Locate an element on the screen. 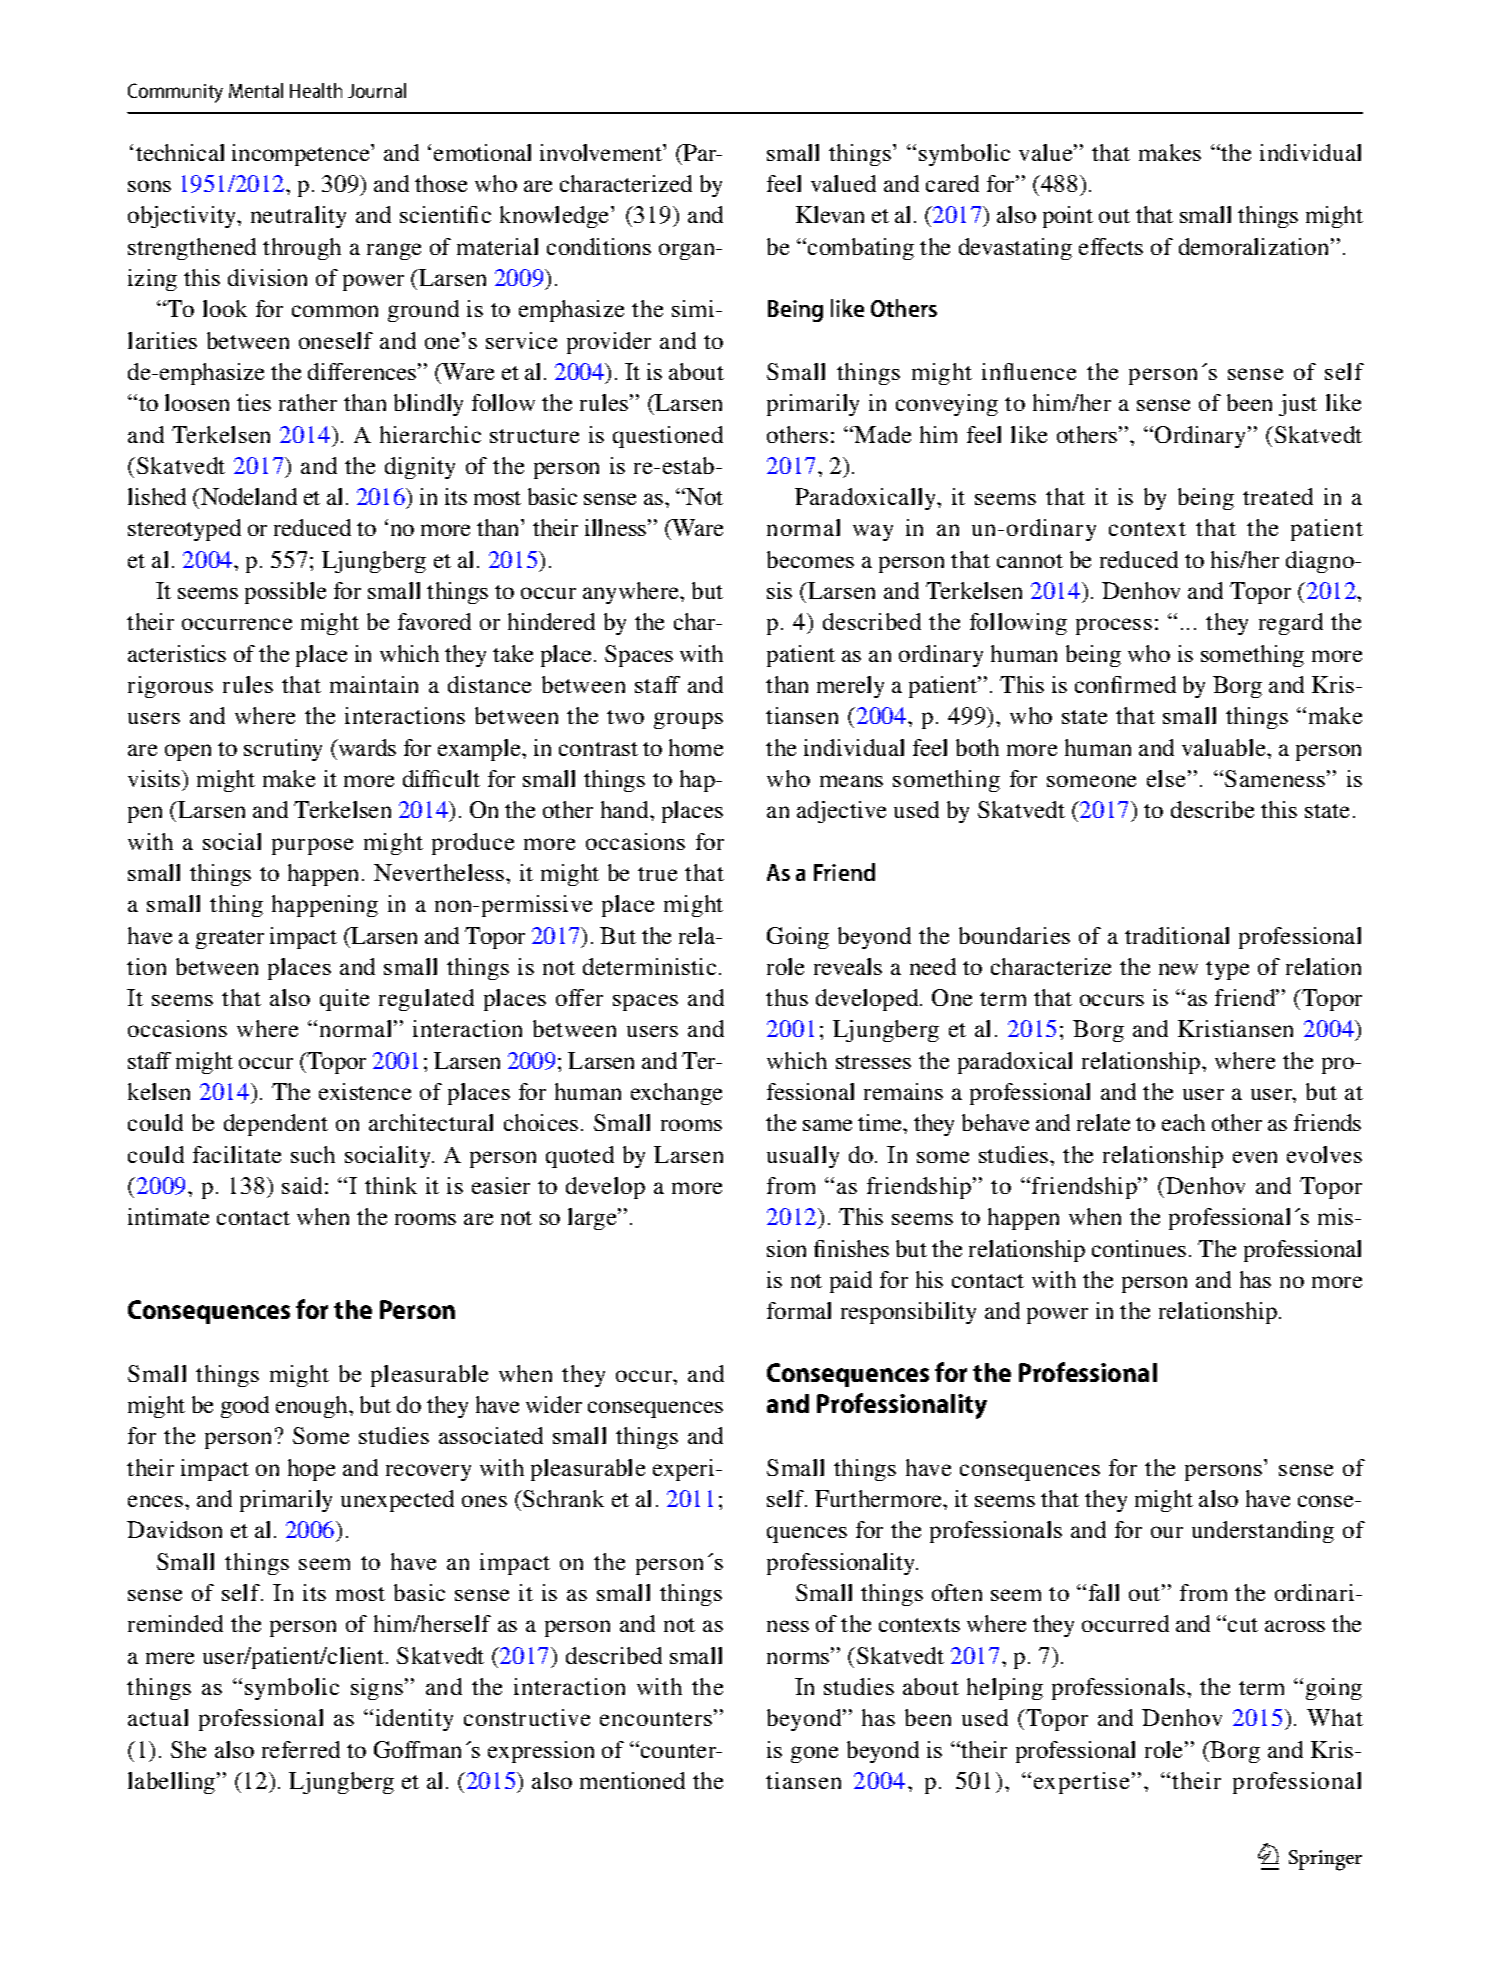  thus is located at coordinates (787, 997).
